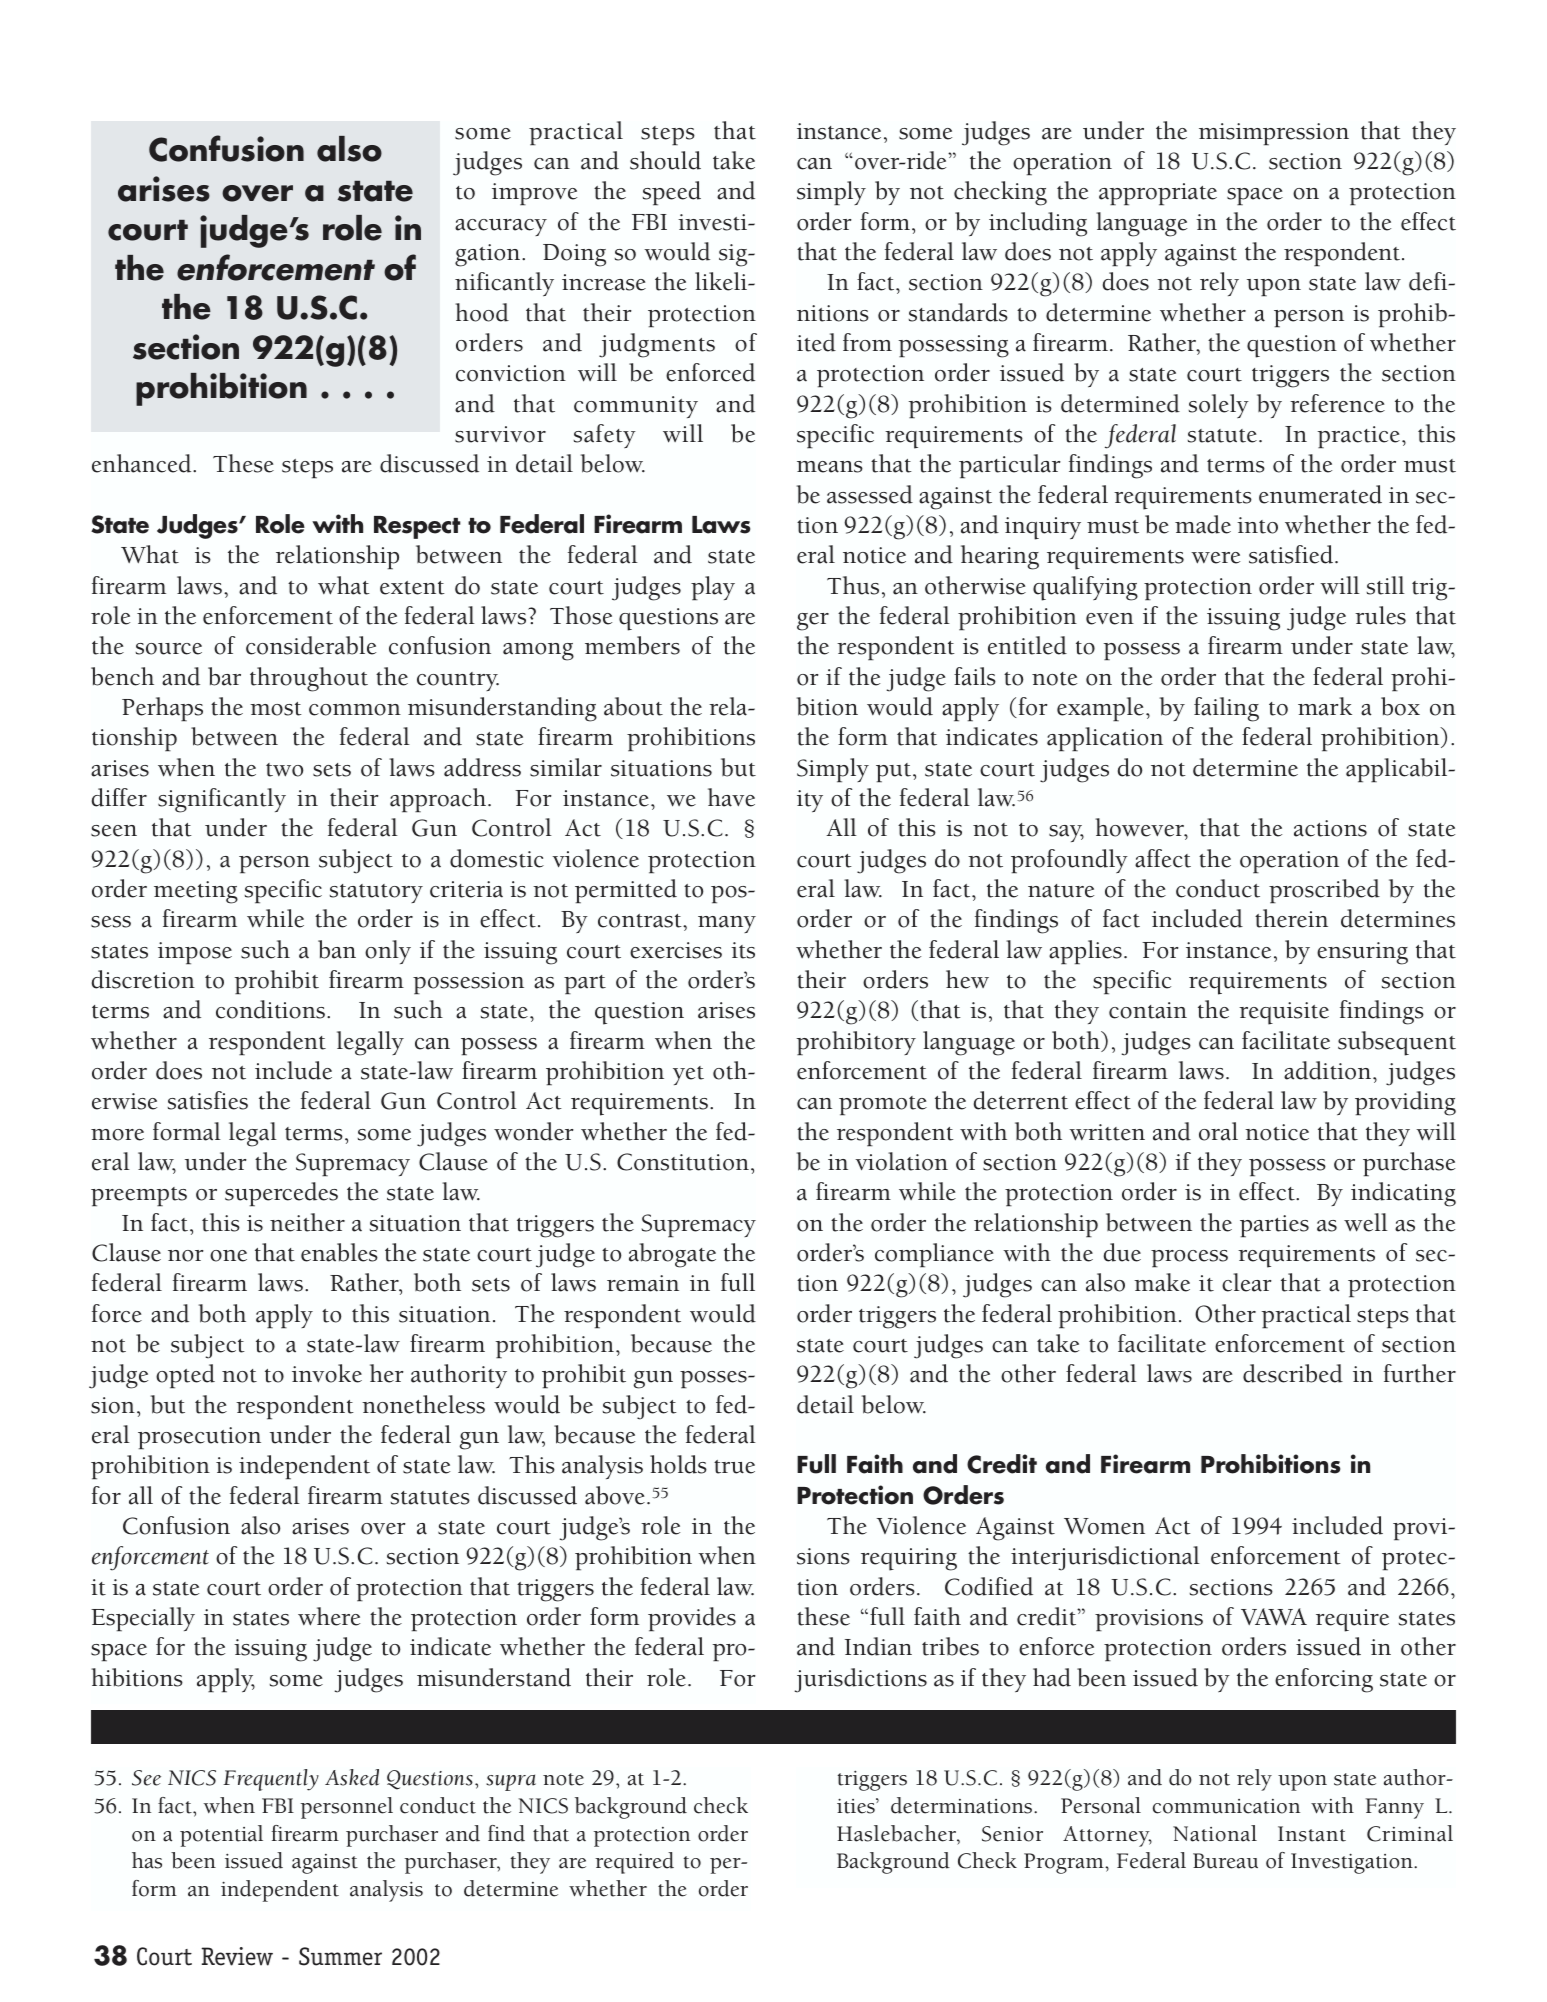 The height and width of the document is (2002, 1547). I want to click on described, so click(1293, 1373).
